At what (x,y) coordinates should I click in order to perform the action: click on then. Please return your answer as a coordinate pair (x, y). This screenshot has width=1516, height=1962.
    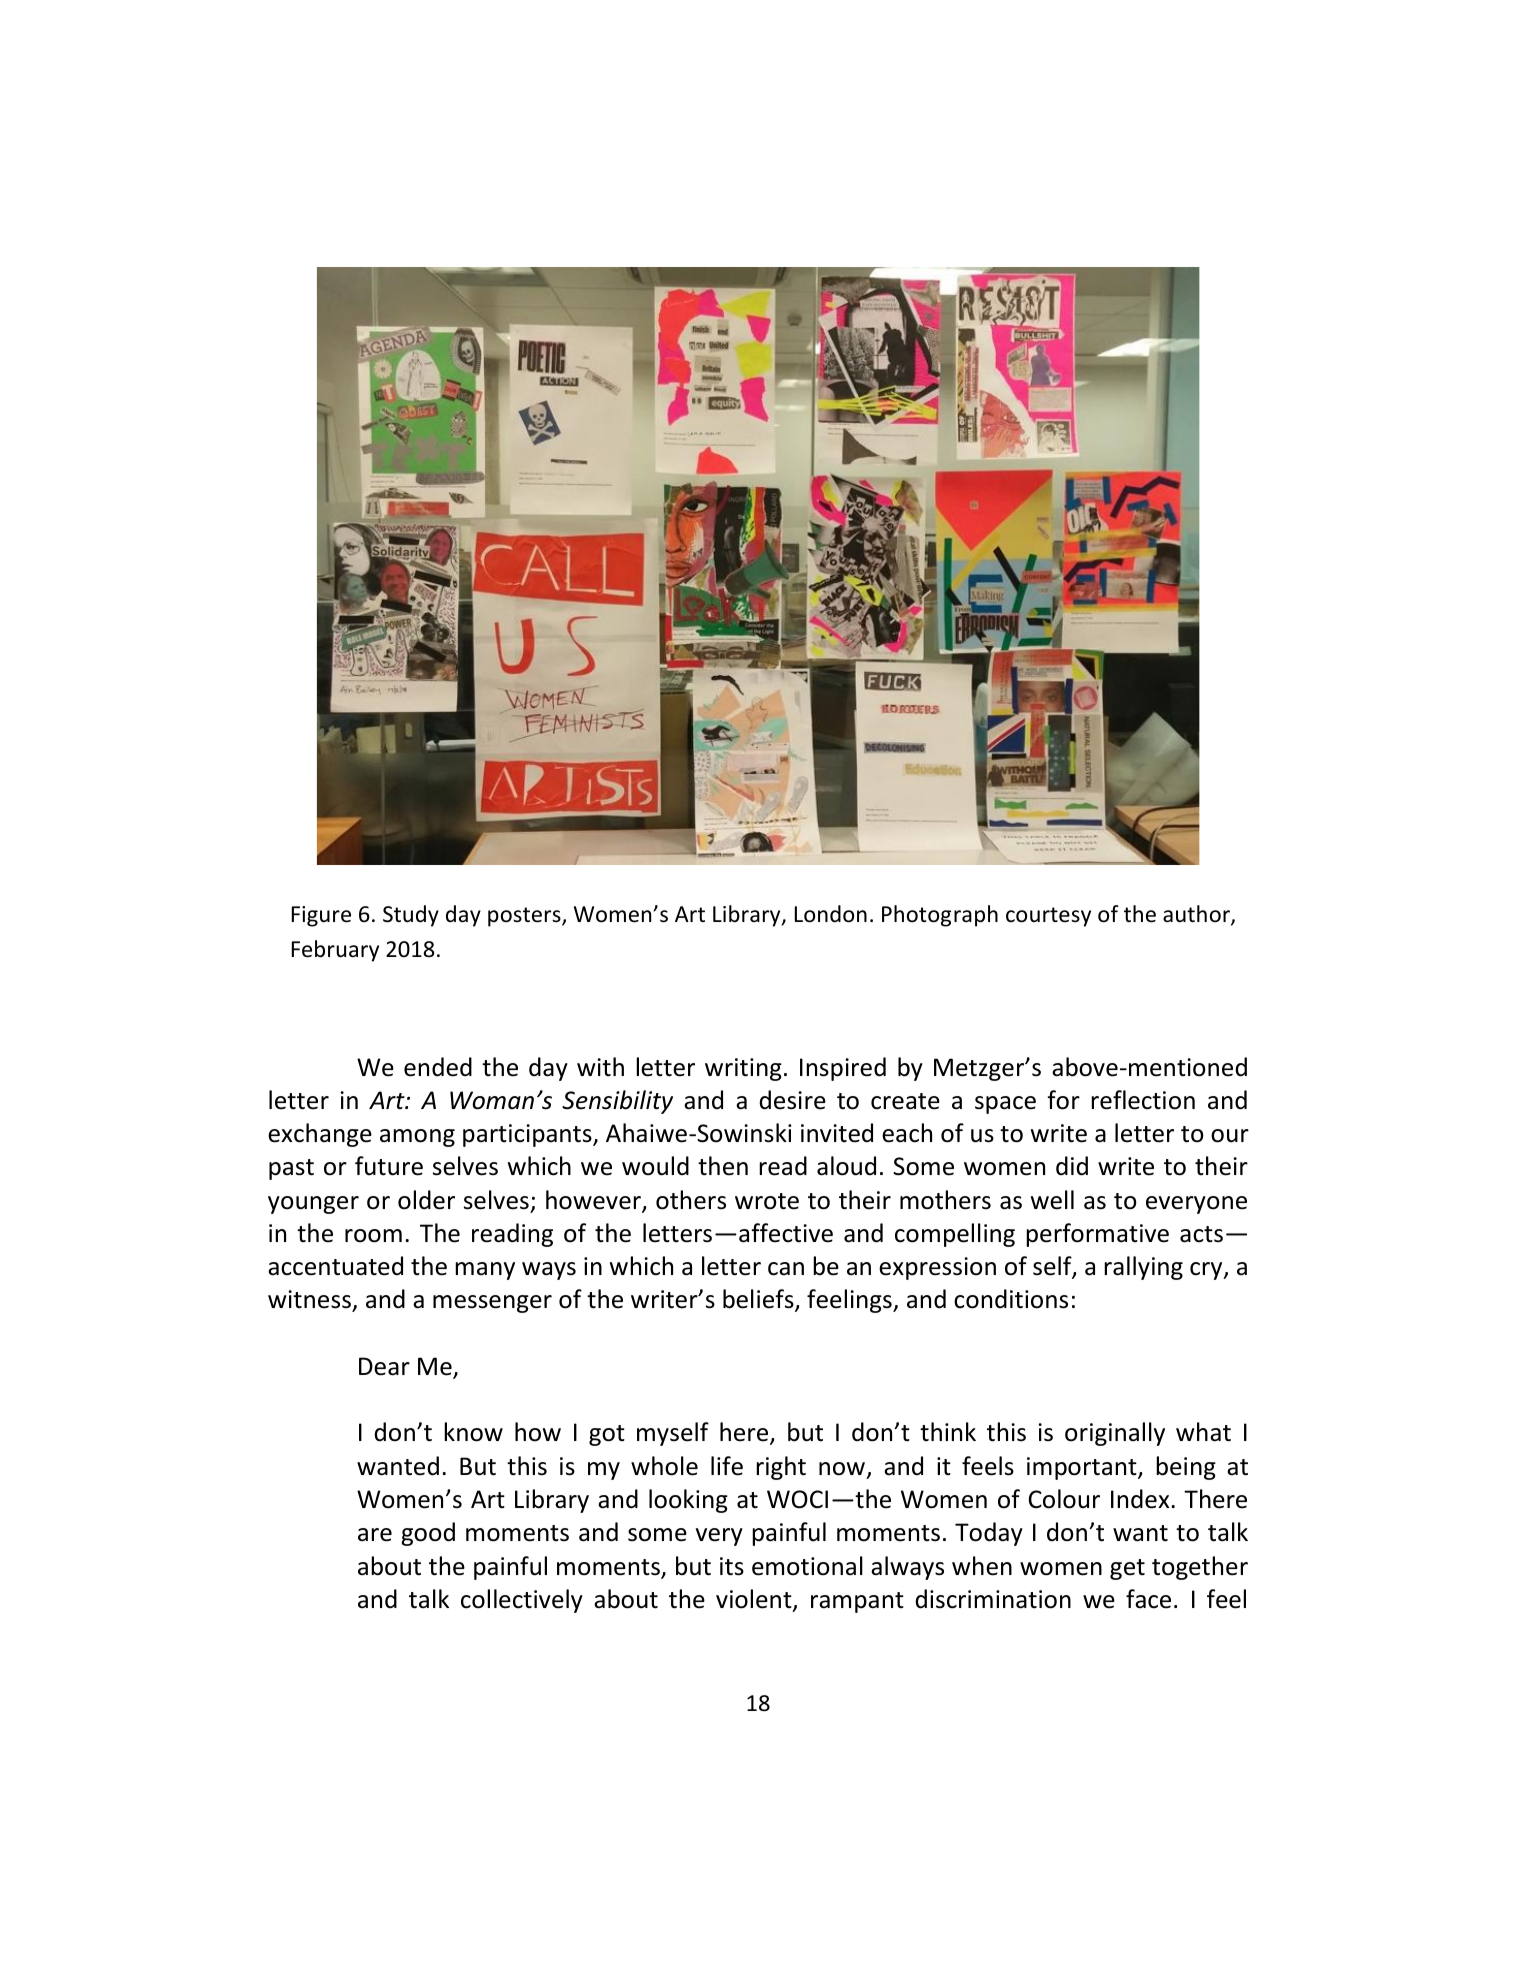
    Looking at the image, I should click on (723, 1166).
